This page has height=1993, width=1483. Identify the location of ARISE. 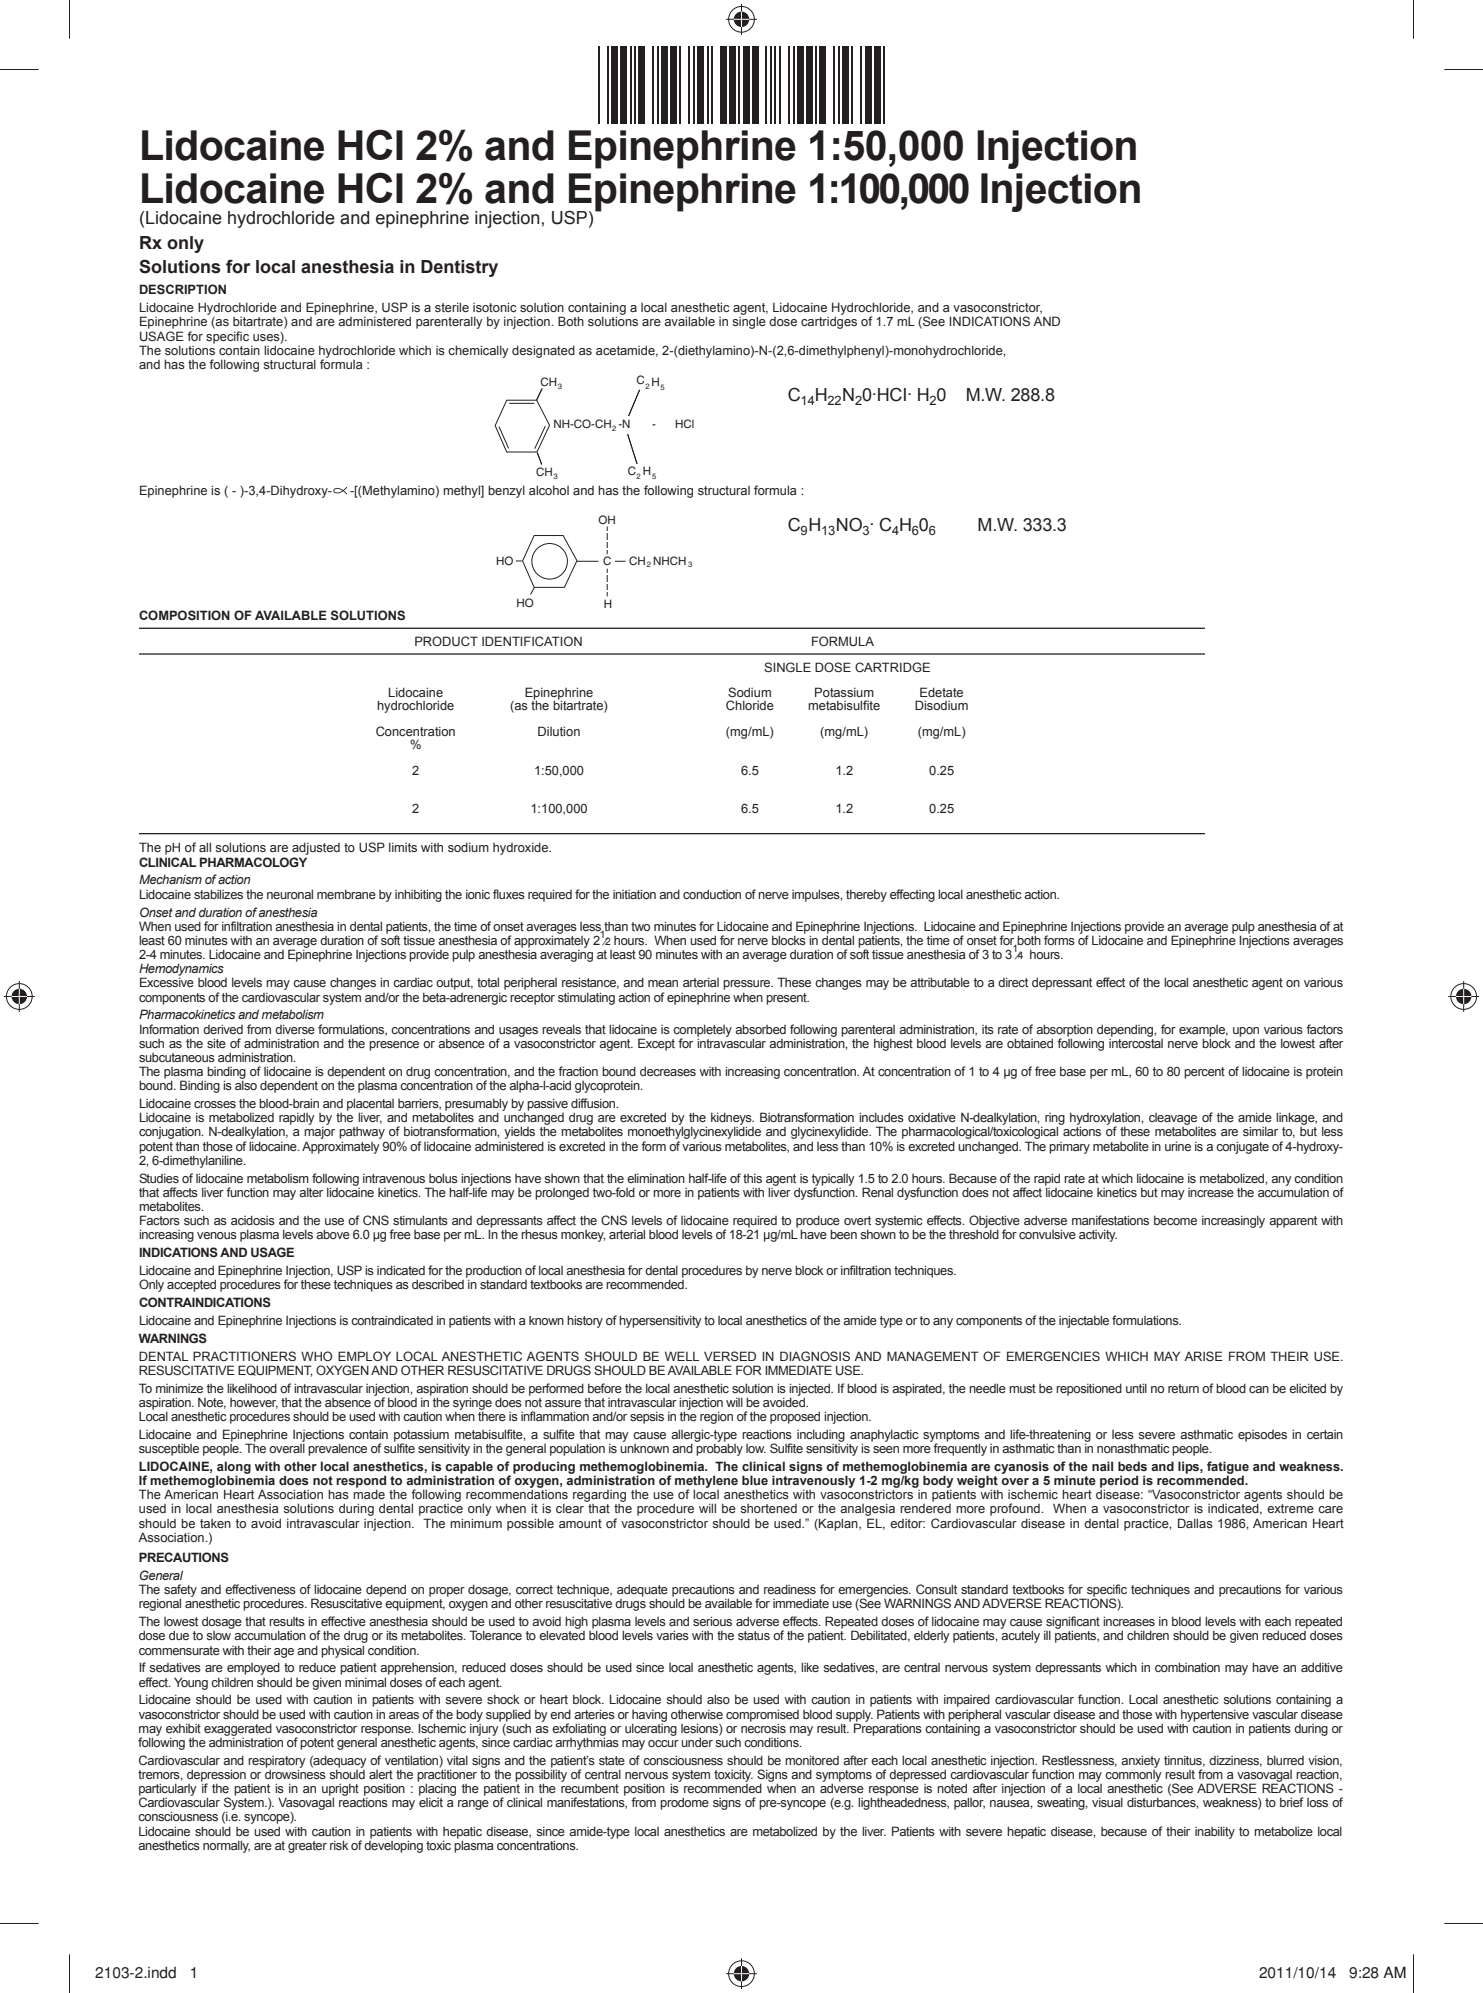
(1203, 1356).
